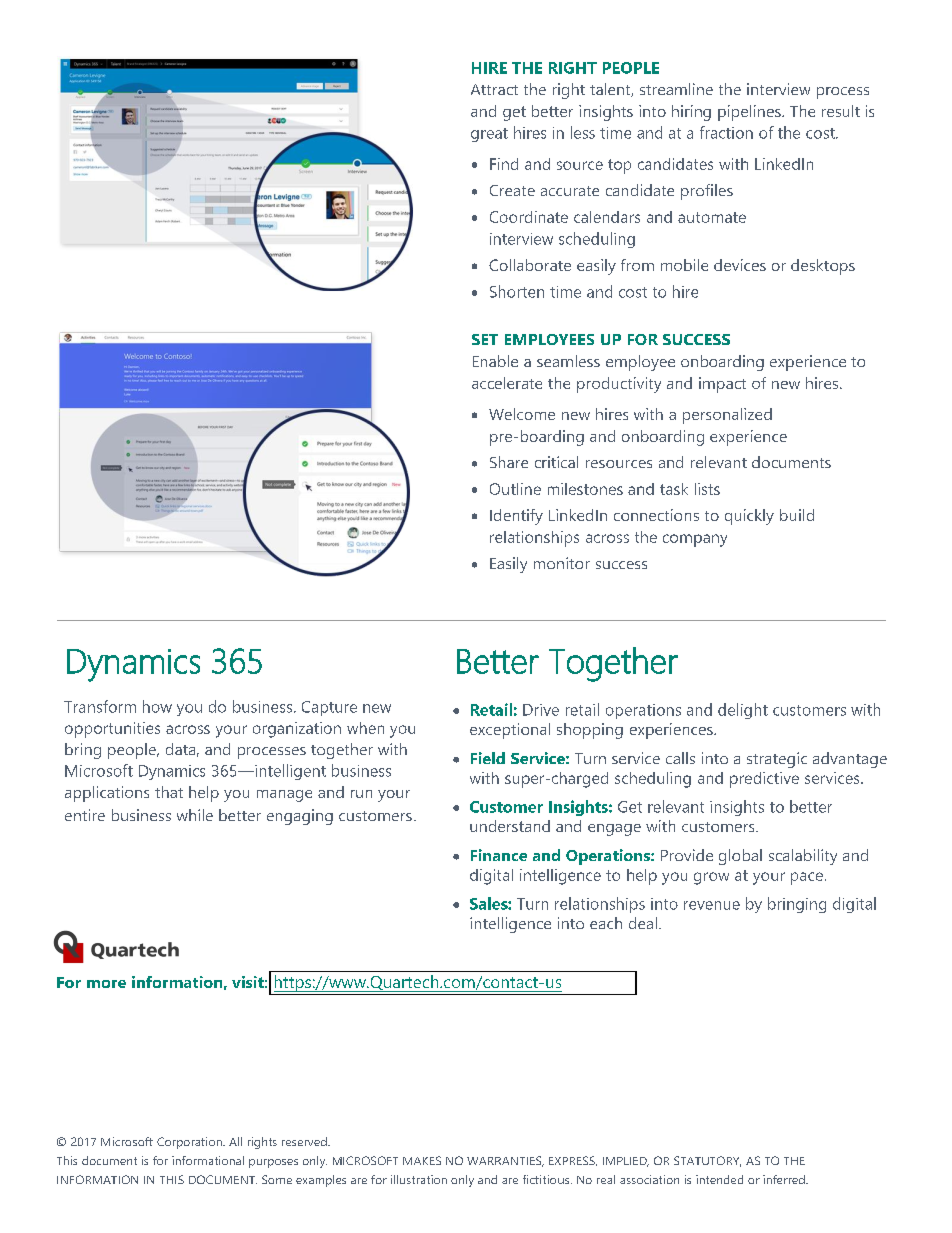 This screenshot has height=1233, width=952. I want to click on inferred, so click(785, 1179).
